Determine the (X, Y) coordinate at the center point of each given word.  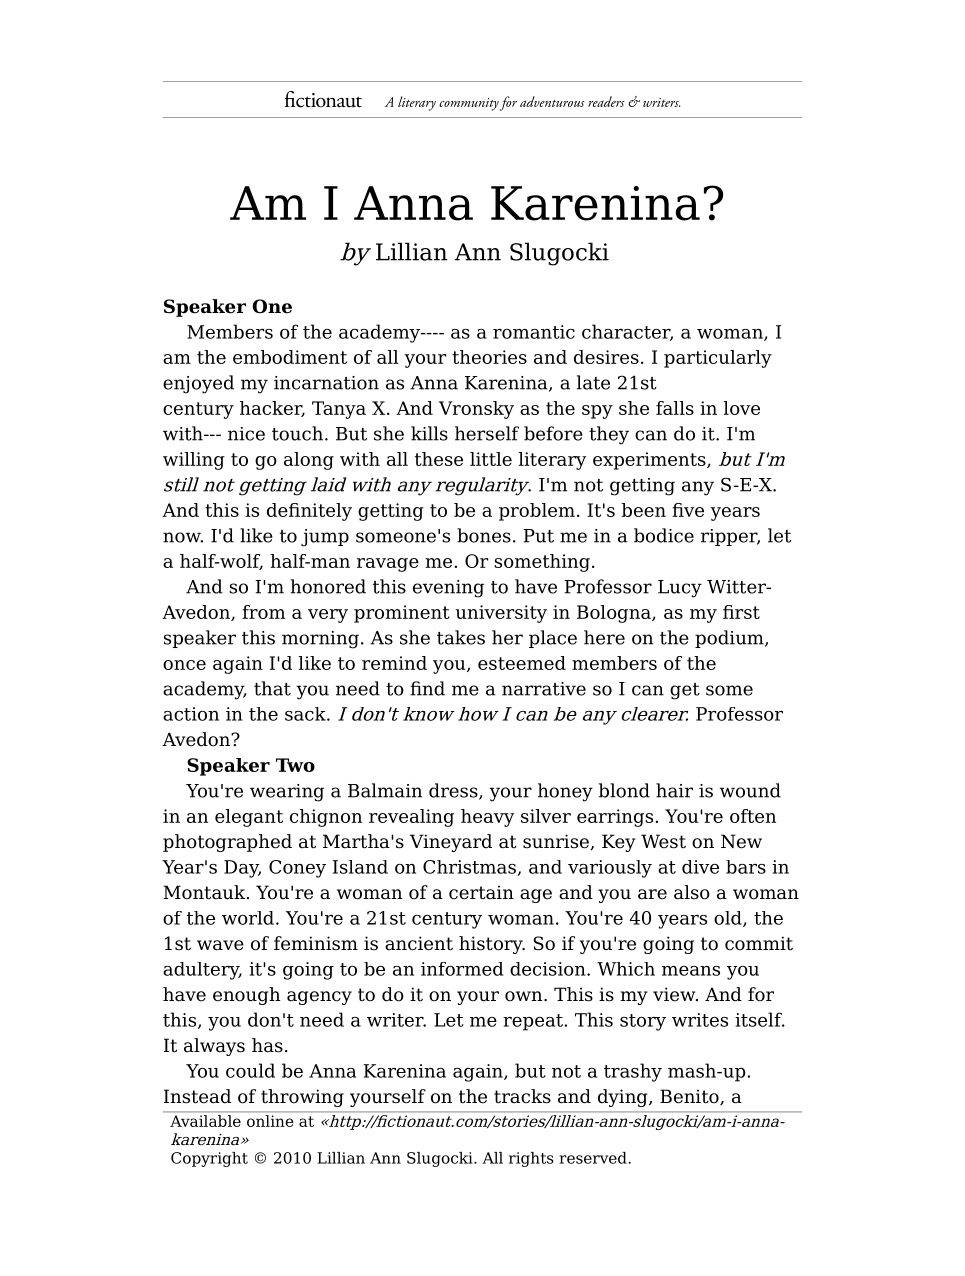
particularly (718, 359)
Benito (690, 1097)
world (248, 918)
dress (454, 791)
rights (531, 1159)
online (270, 1121)
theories (489, 357)
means (691, 971)
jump (325, 538)
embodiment (290, 357)
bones (484, 535)
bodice (664, 535)
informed (462, 969)
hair (674, 790)
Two (295, 765)
